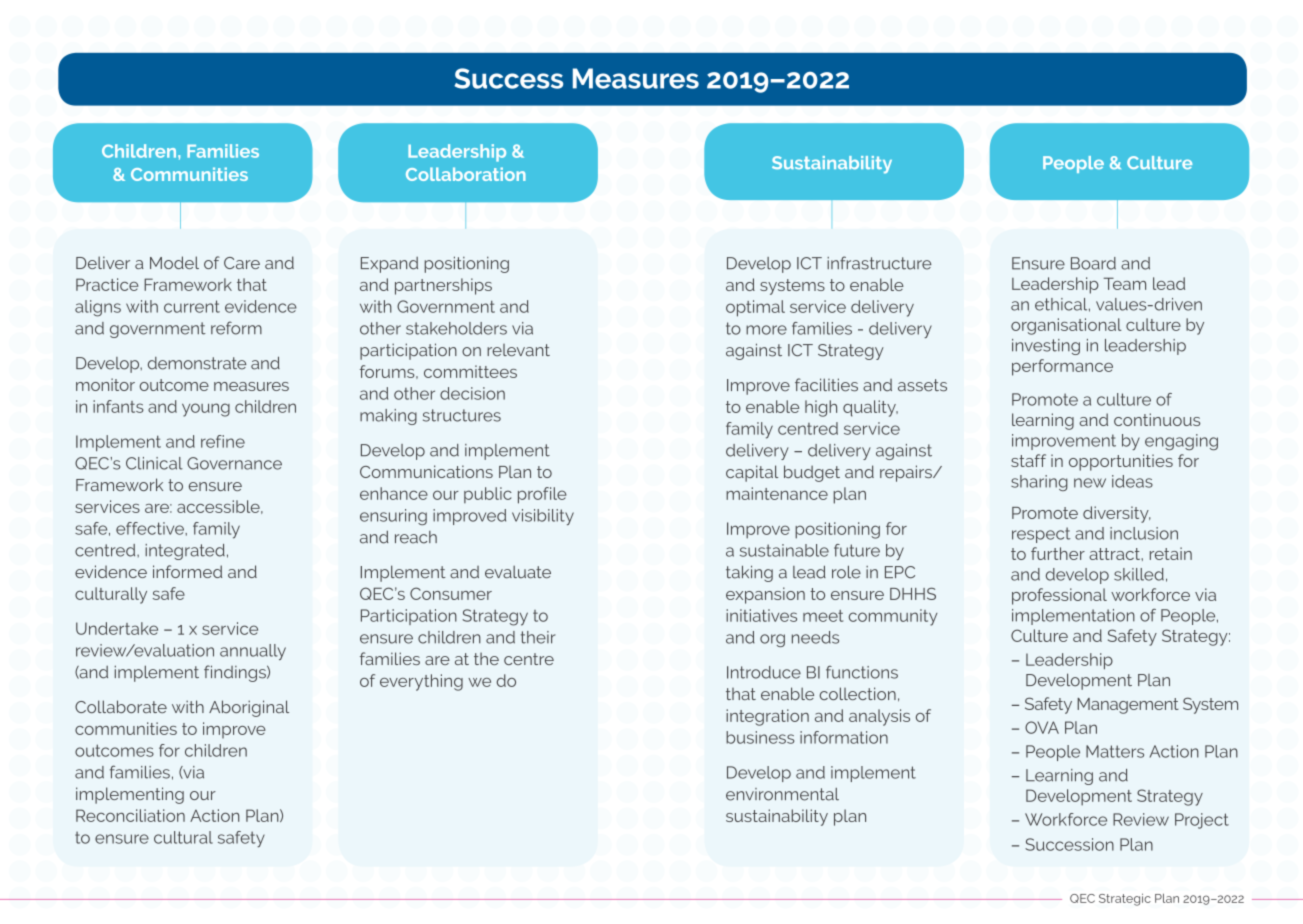 The image size is (1303, 924). I want to click on Board, so click(1093, 263).
